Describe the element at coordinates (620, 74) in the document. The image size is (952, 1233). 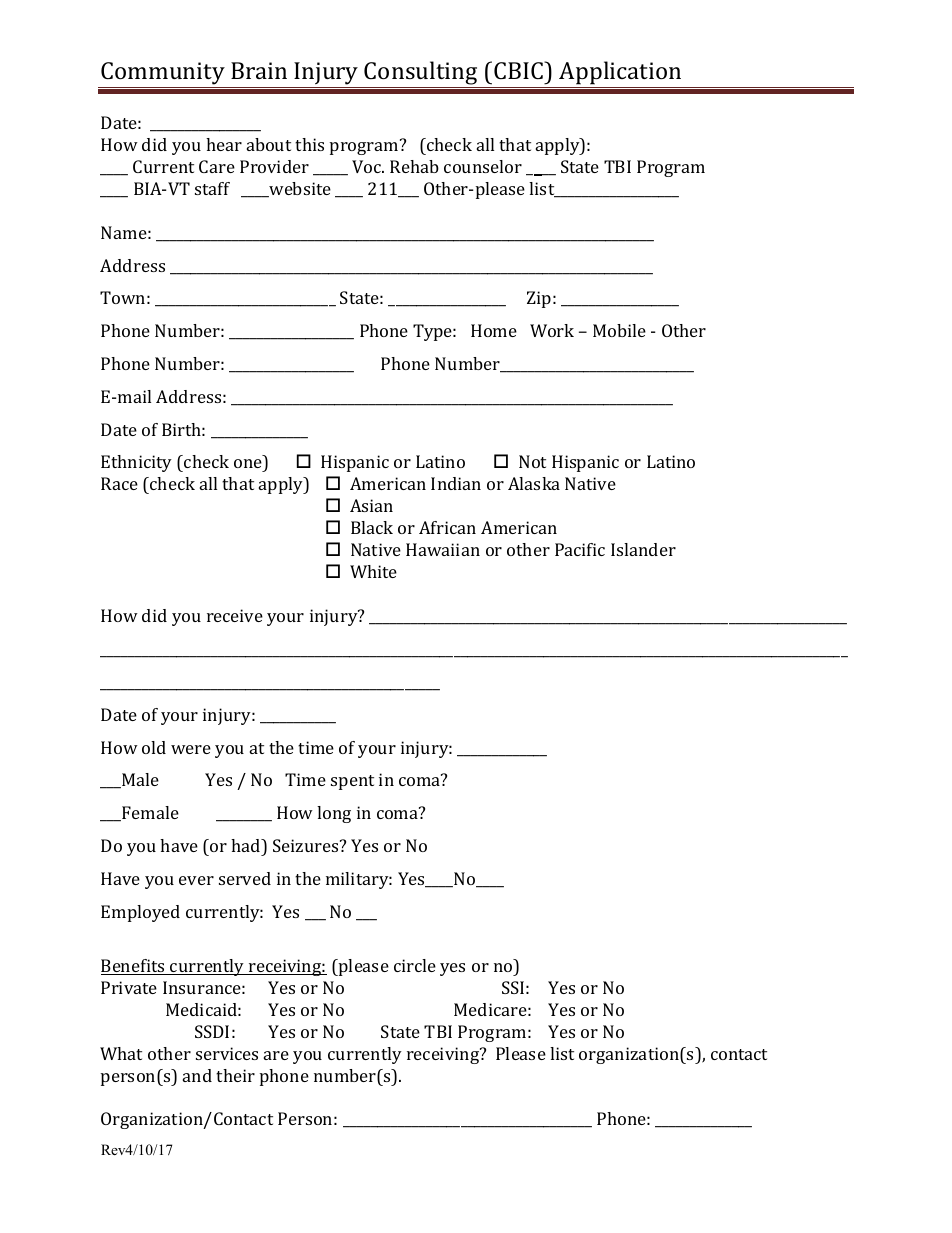
I see `Application` at that location.
